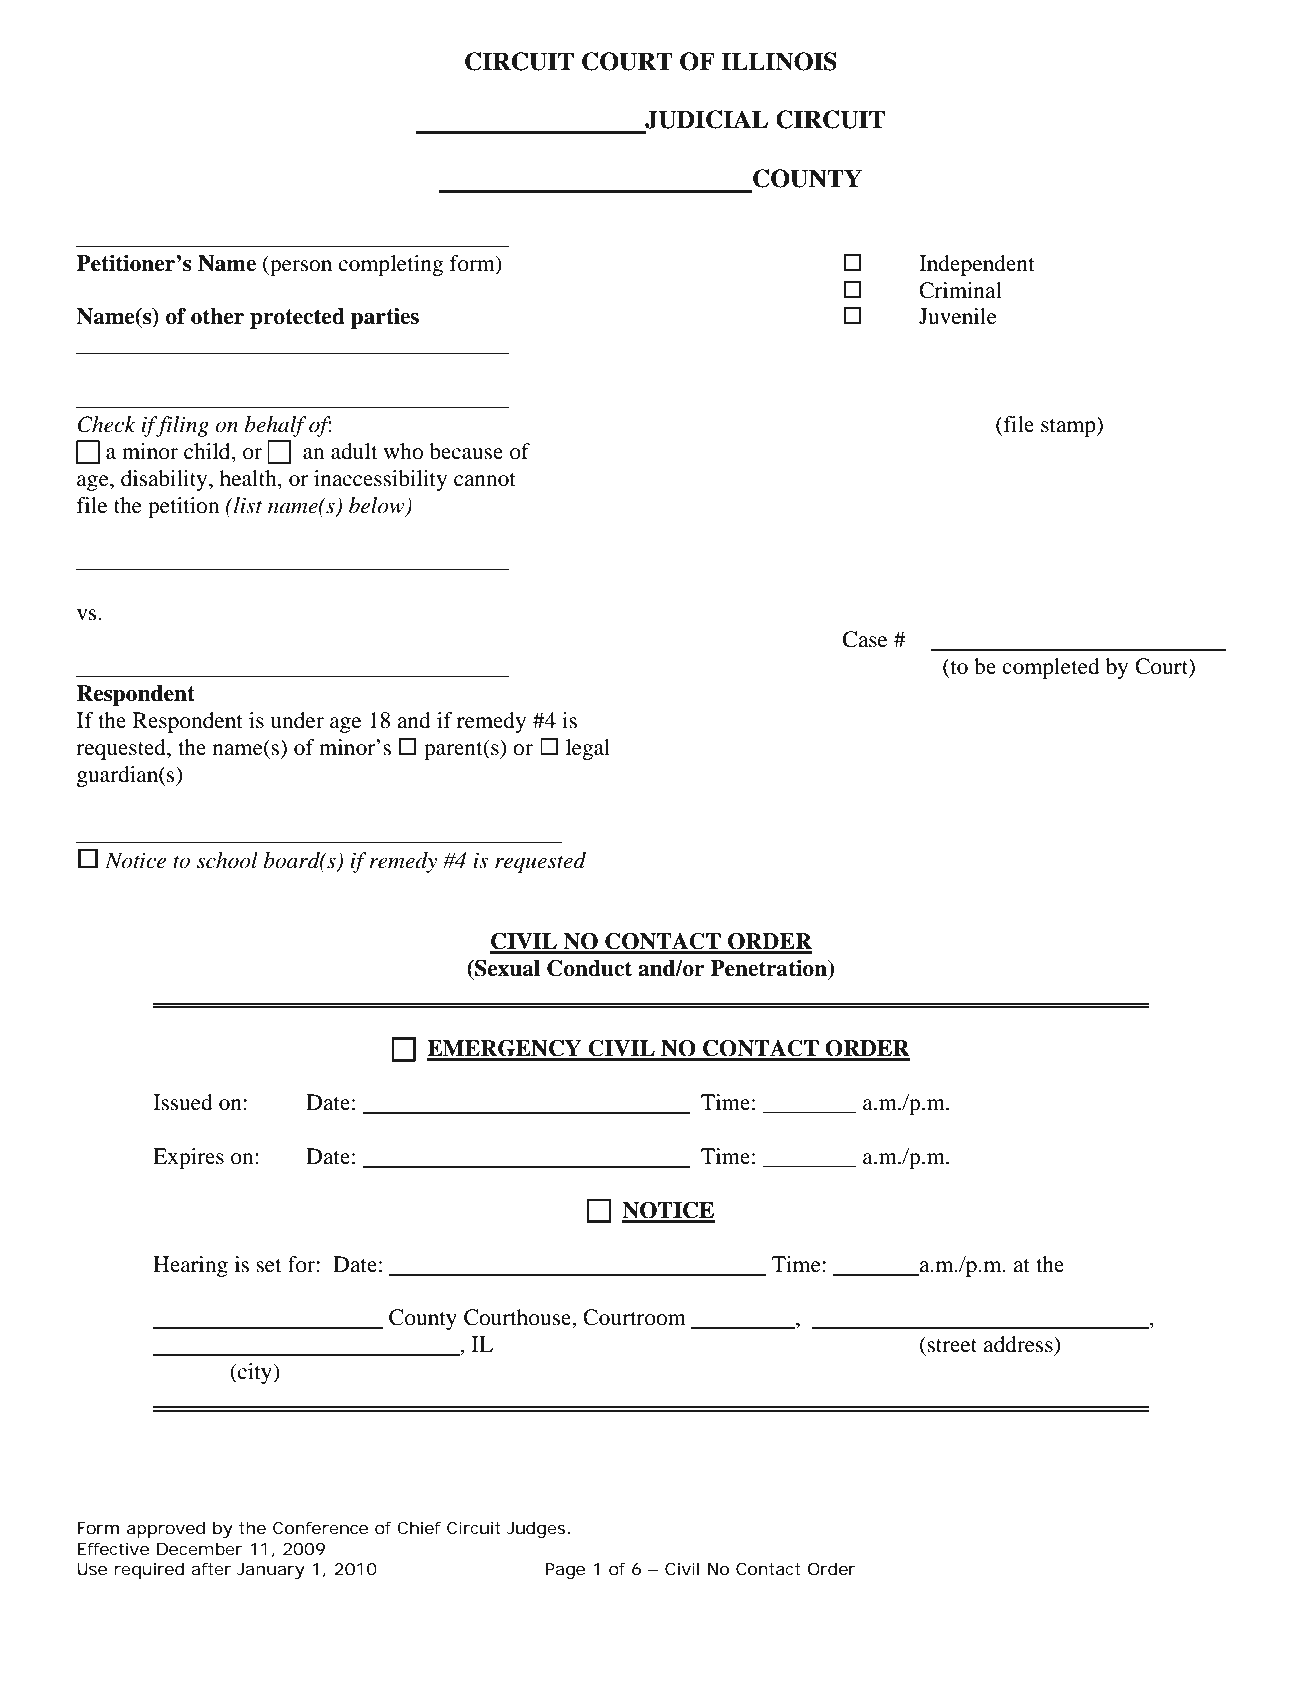  I want to click on JUDICIAL, so click(706, 119).
